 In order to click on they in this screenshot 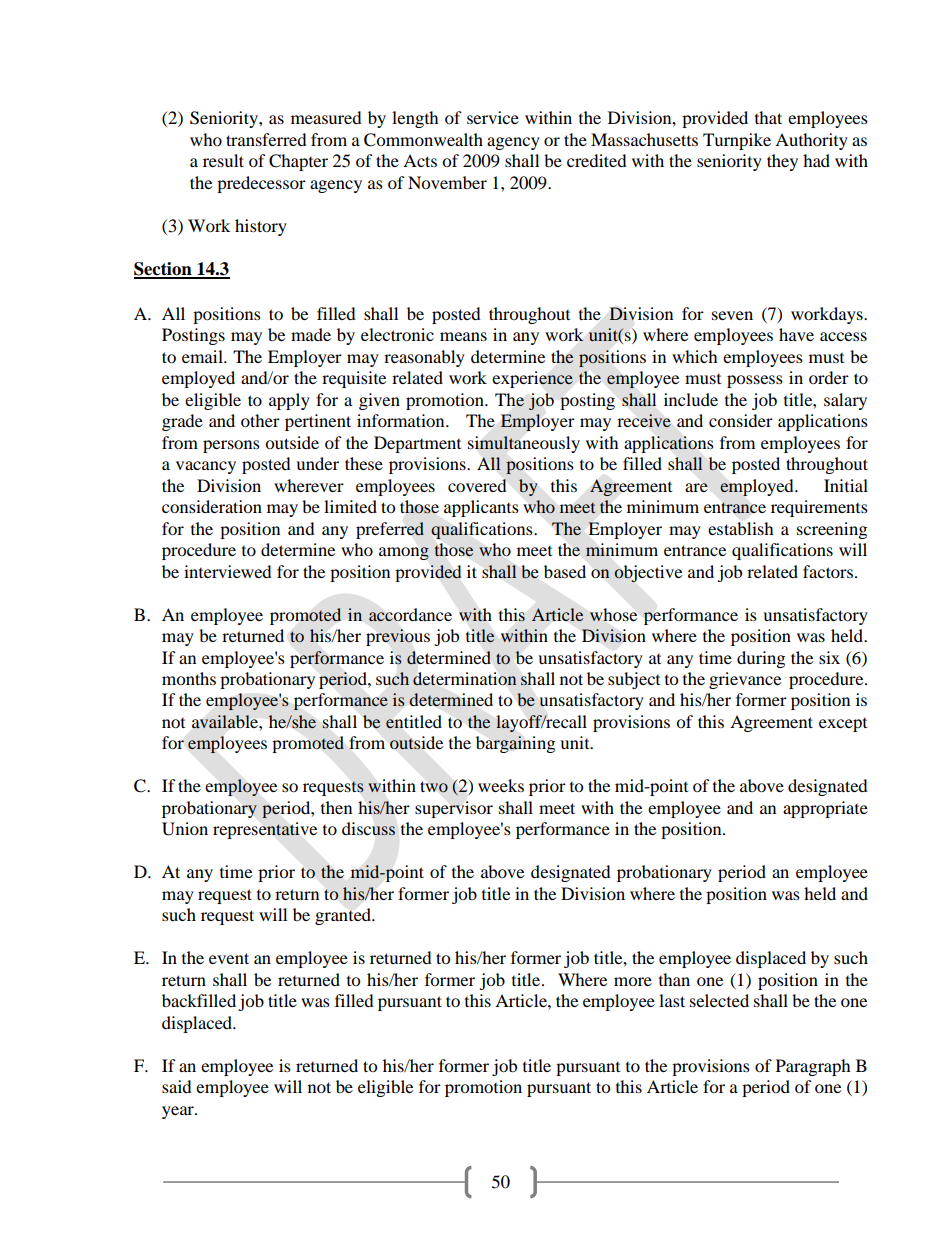, I will do `click(782, 162)`.
